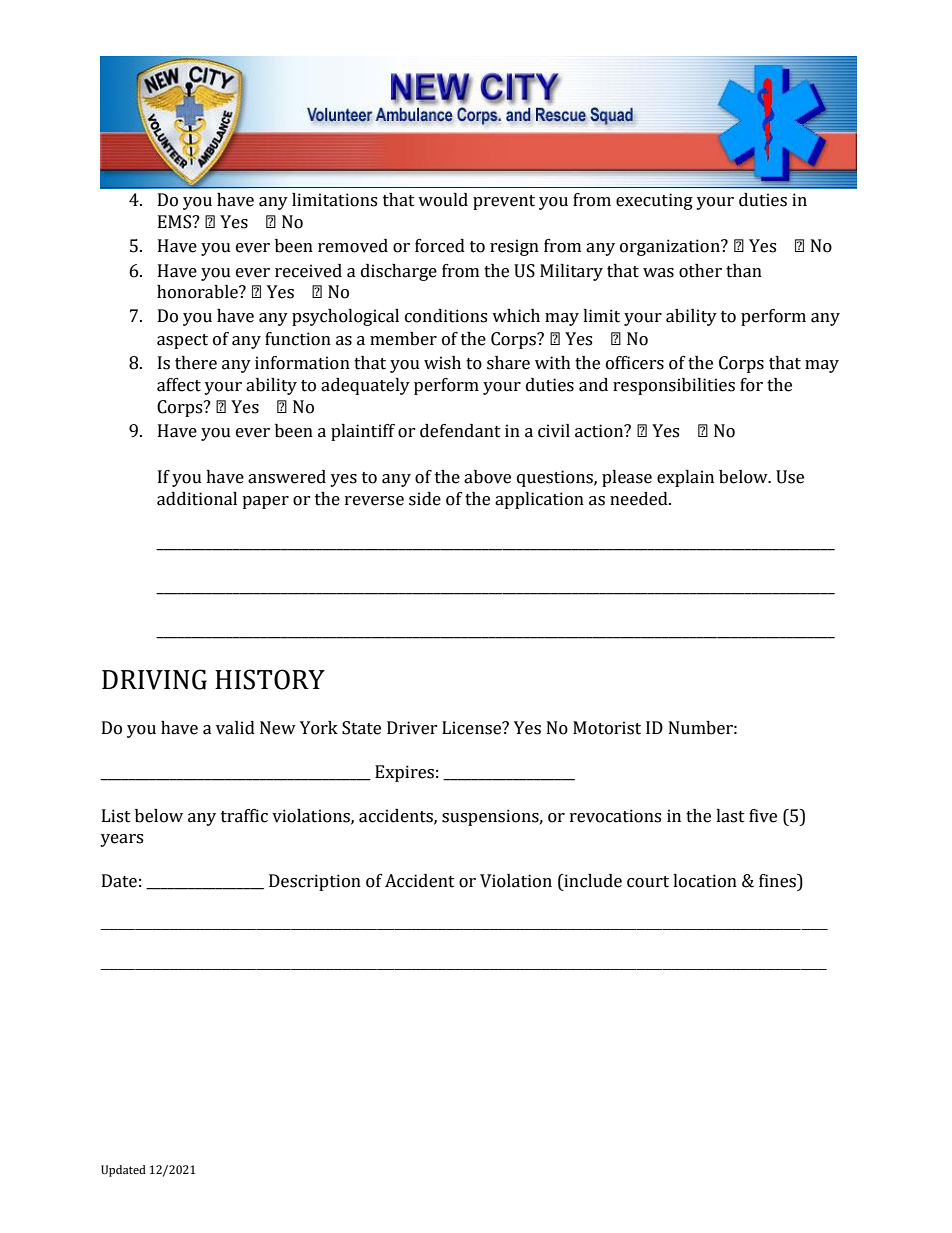 Image resolution: width=952 pixels, height=1233 pixels. Describe the element at coordinates (671, 247) in the page. I see `organization` at that location.
